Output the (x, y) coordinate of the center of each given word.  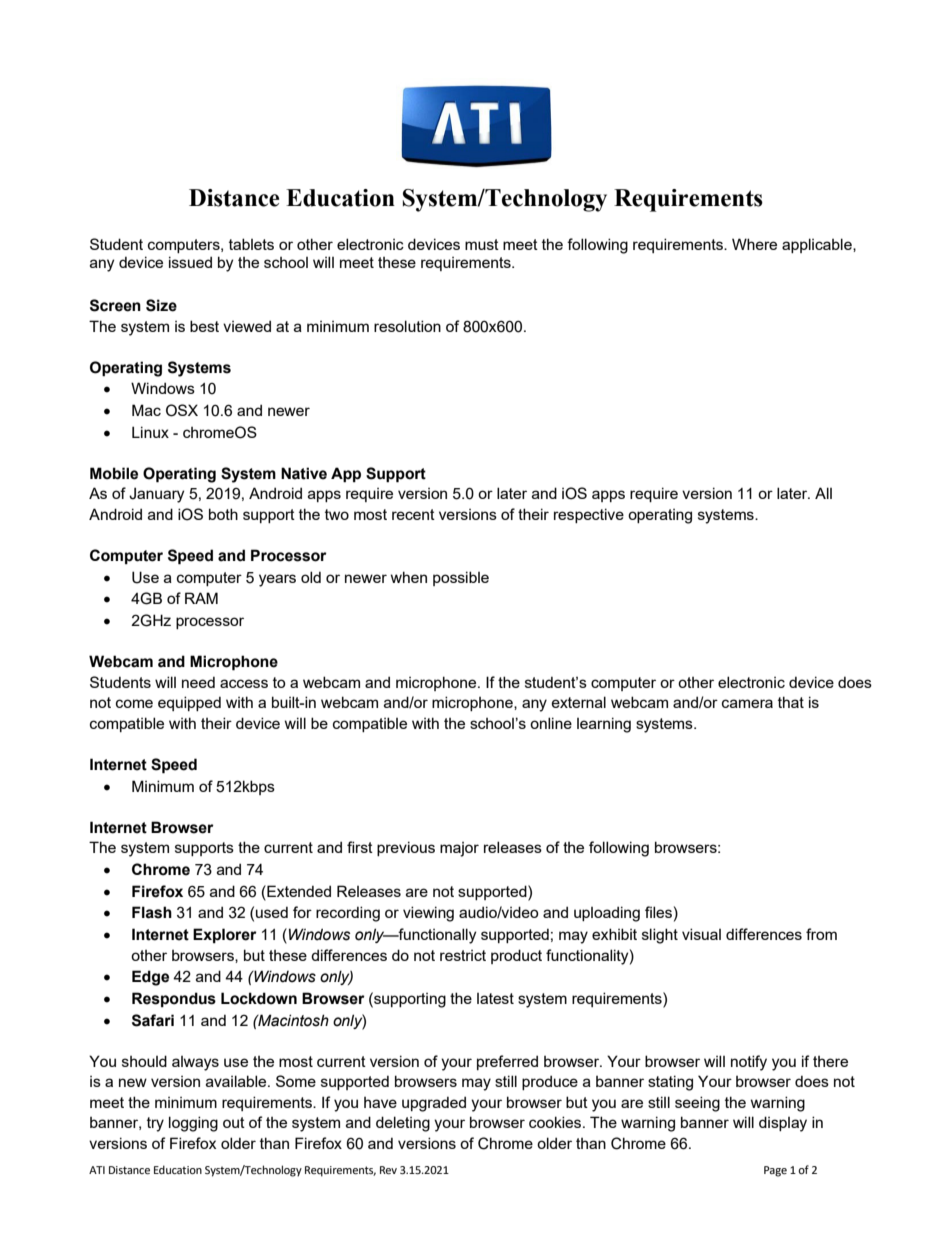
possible (461, 578)
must (482, 244)
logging (193, 1124)
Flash (152, 912)
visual (701, 934)
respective (589, 515)
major (459, 849)
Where (754, 244)
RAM (201, 598)
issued (190, 262)
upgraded (434, 1104)
